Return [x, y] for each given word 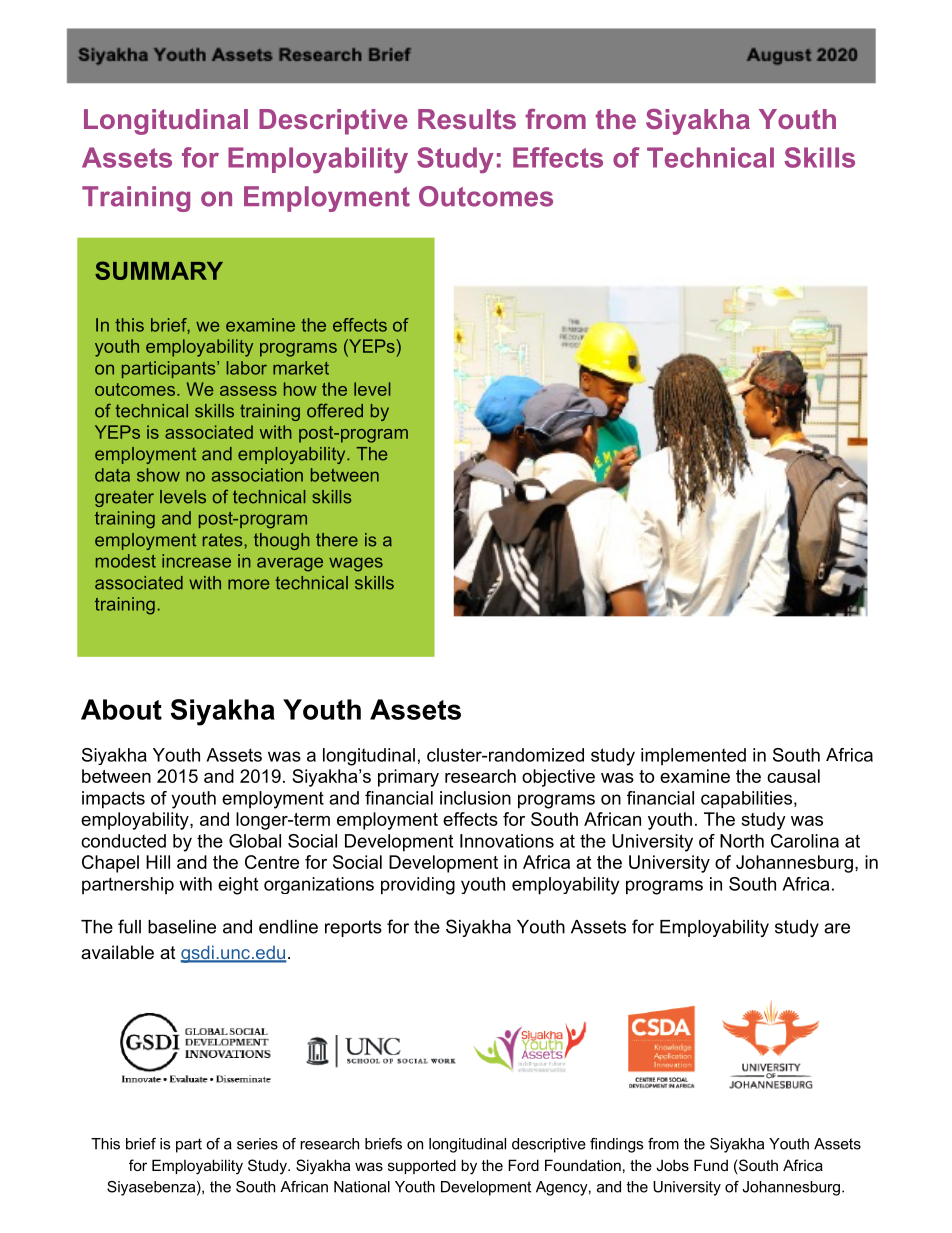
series [257, 1144]
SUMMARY [159, 270]
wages [356, 564]
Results [467, 119]
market [301, 368]
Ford [523, 1165]
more [248, 584]
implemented [693, 757]
